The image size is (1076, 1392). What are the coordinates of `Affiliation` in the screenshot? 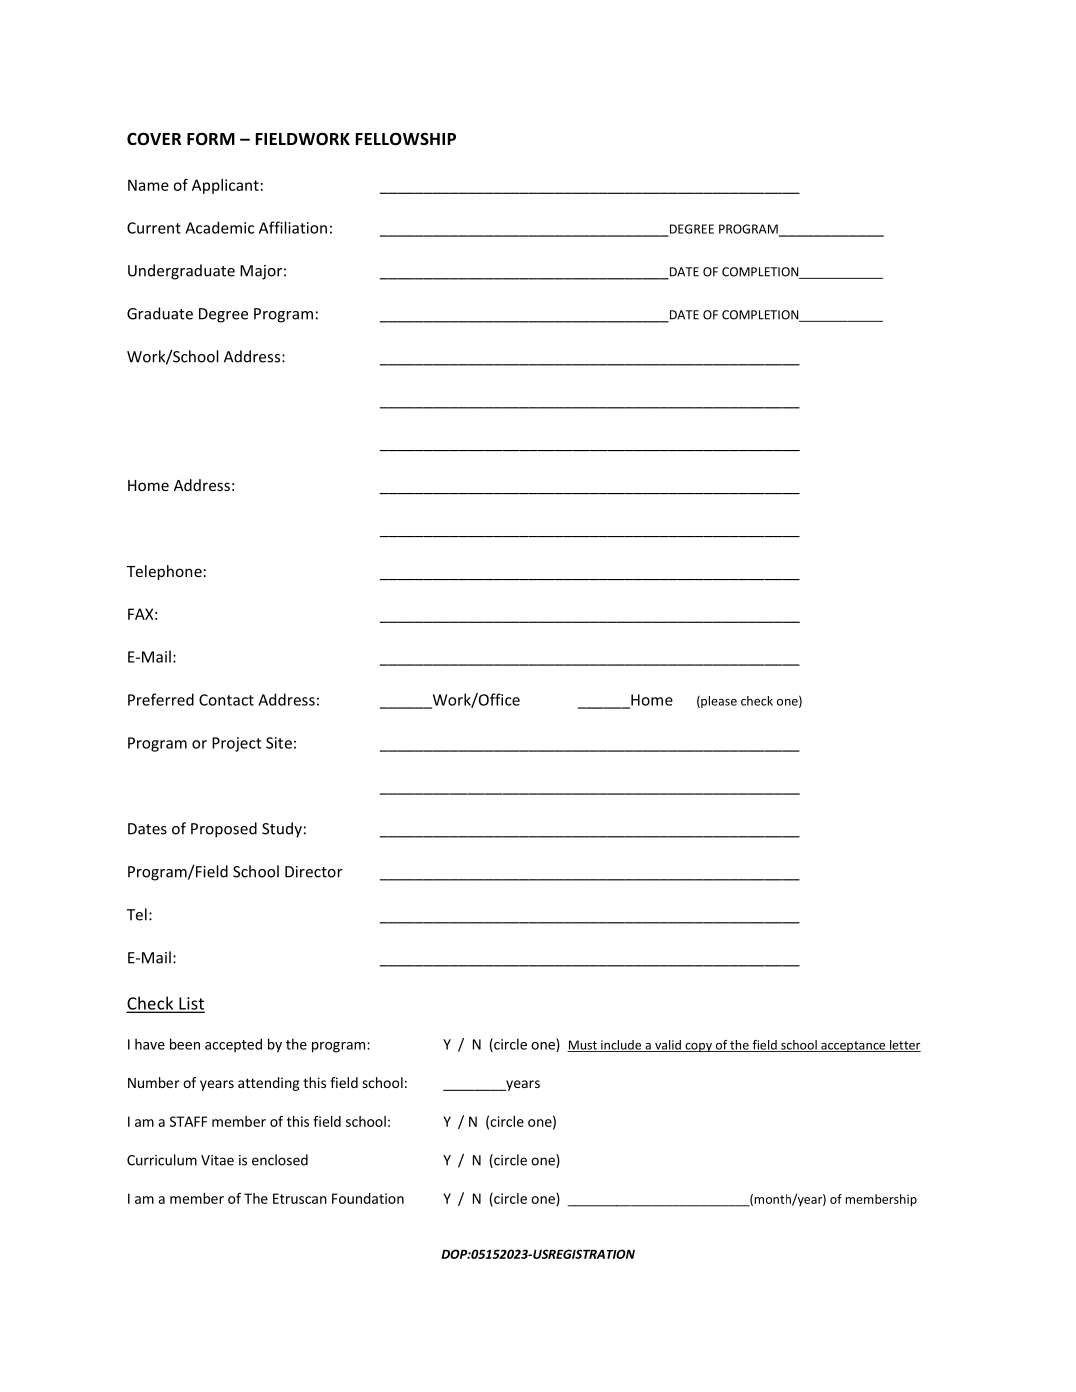 It's located at (293, 227).
